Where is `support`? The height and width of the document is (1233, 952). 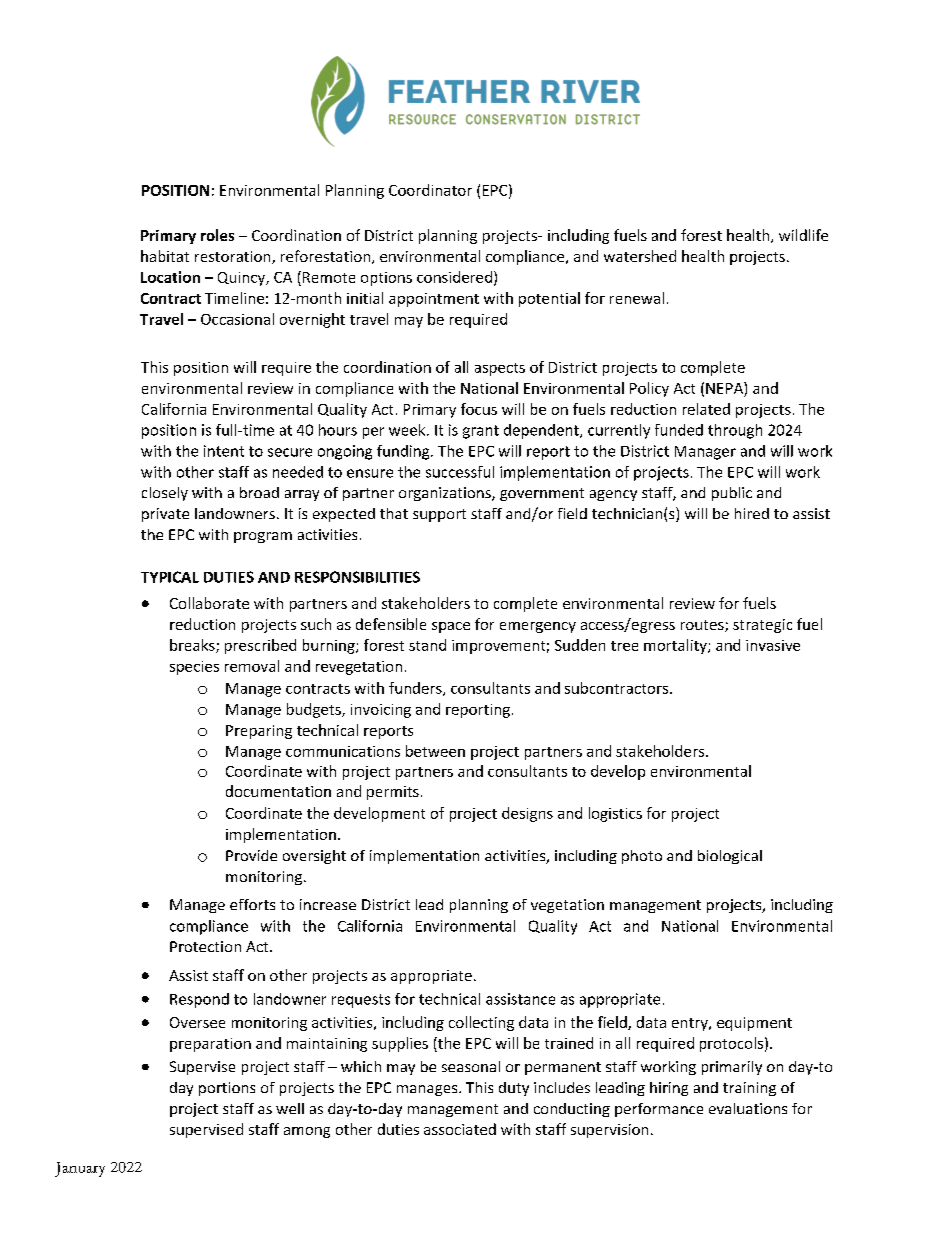 support is located at coordinates (439, 515).
